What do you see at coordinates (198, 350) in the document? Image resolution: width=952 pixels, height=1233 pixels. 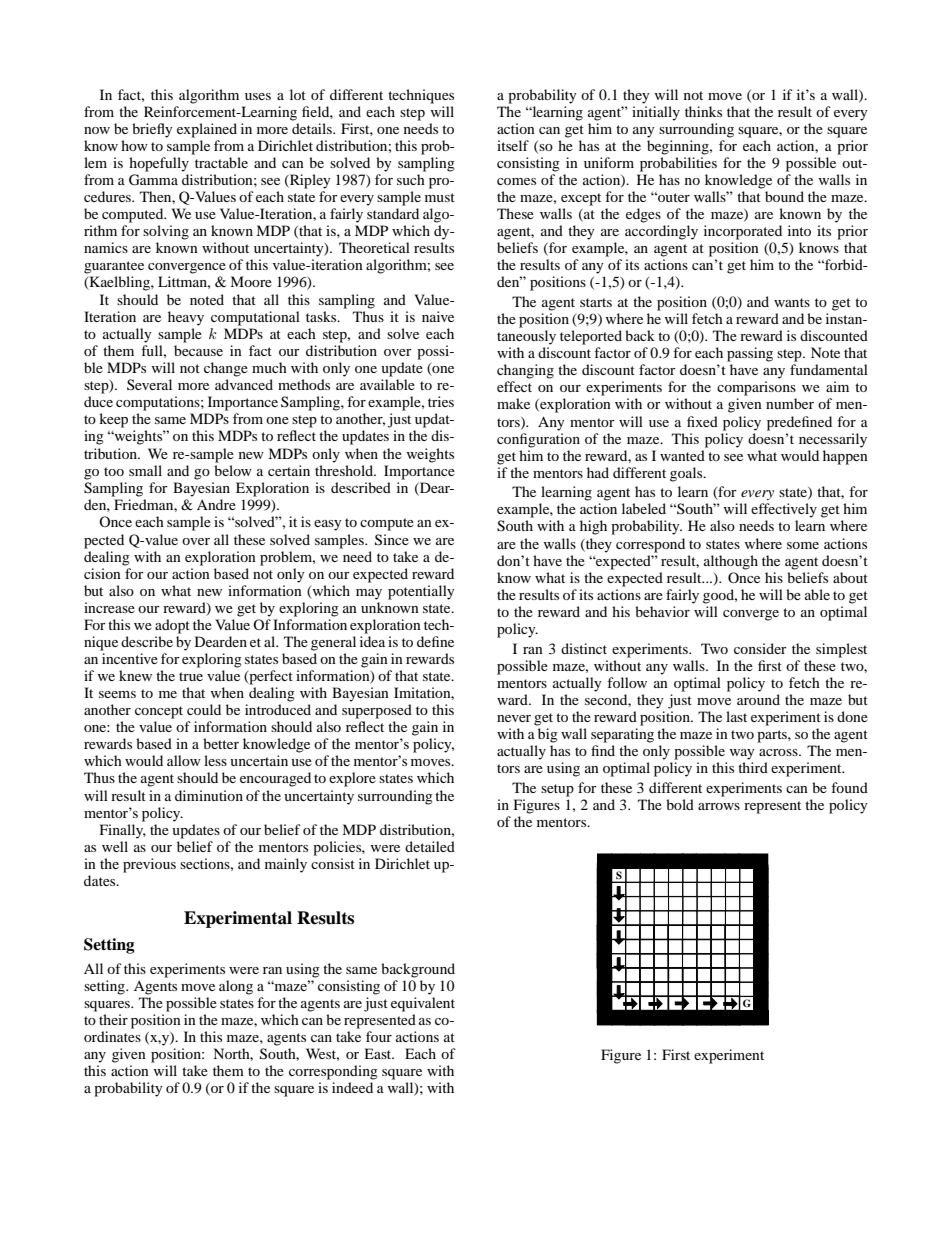 I see `because` at bounding box center [198, 350].
